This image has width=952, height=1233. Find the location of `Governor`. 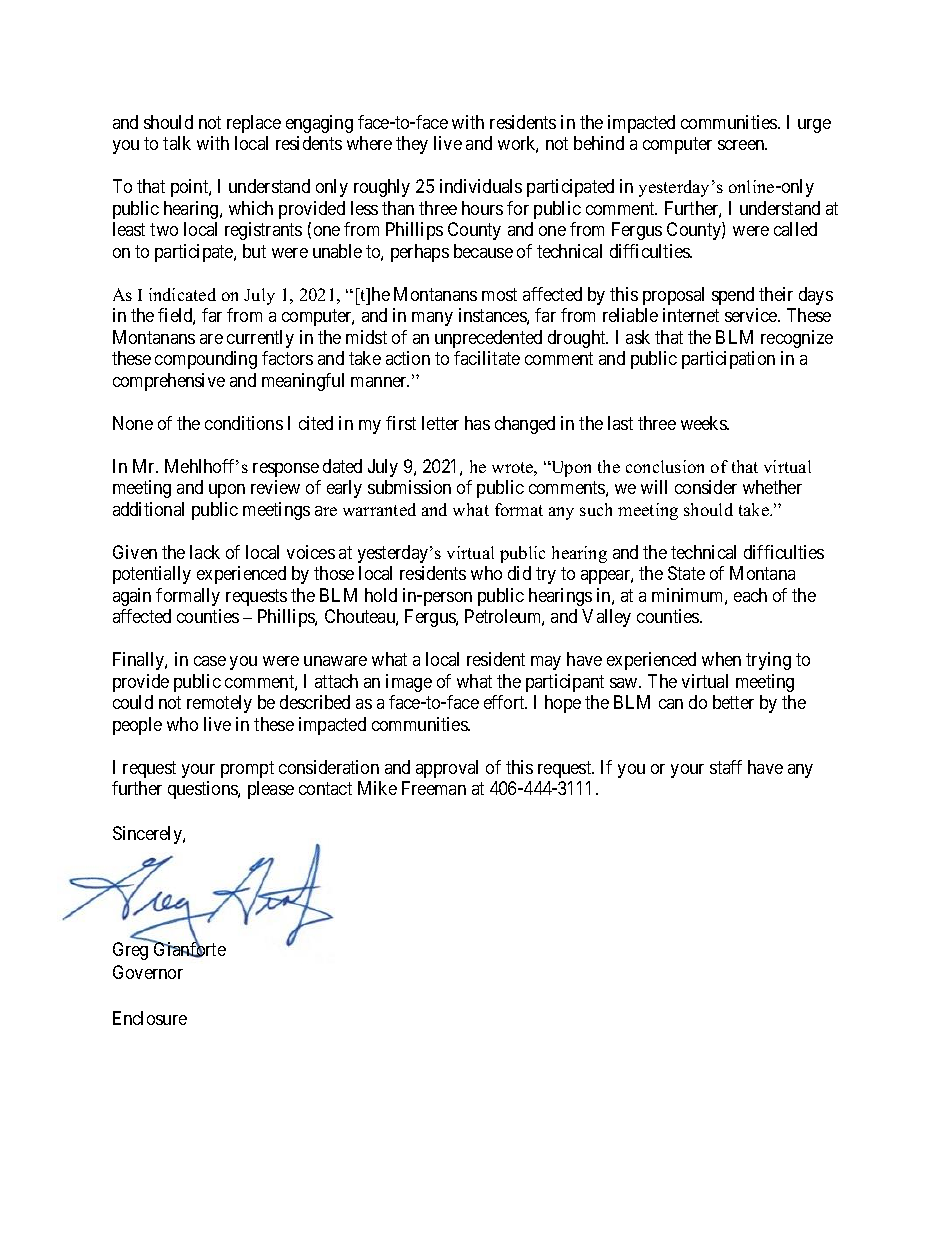

Governor is located at coordinates (148, 972).
